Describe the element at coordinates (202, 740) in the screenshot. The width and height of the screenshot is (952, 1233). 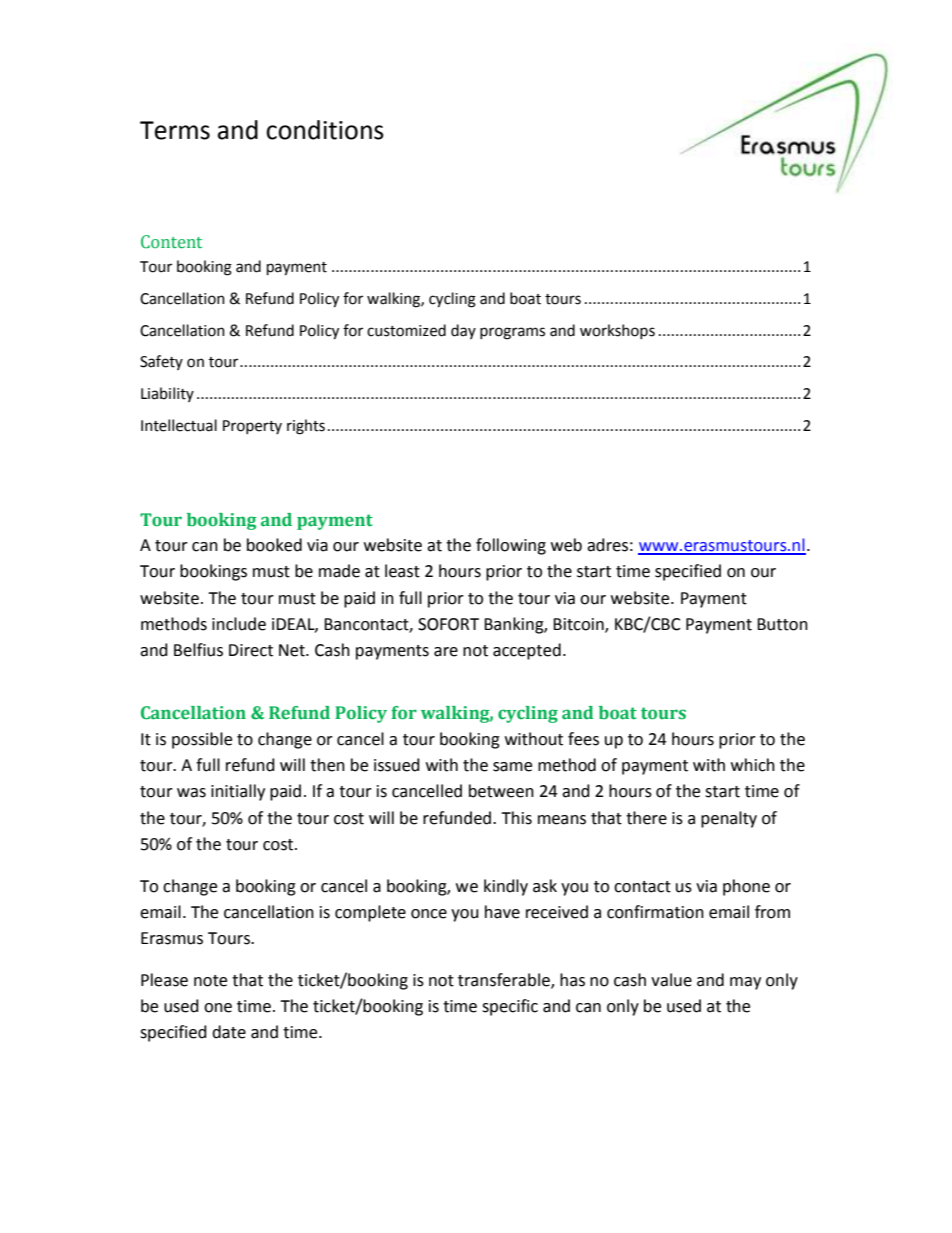
I see `possible` at that location.
